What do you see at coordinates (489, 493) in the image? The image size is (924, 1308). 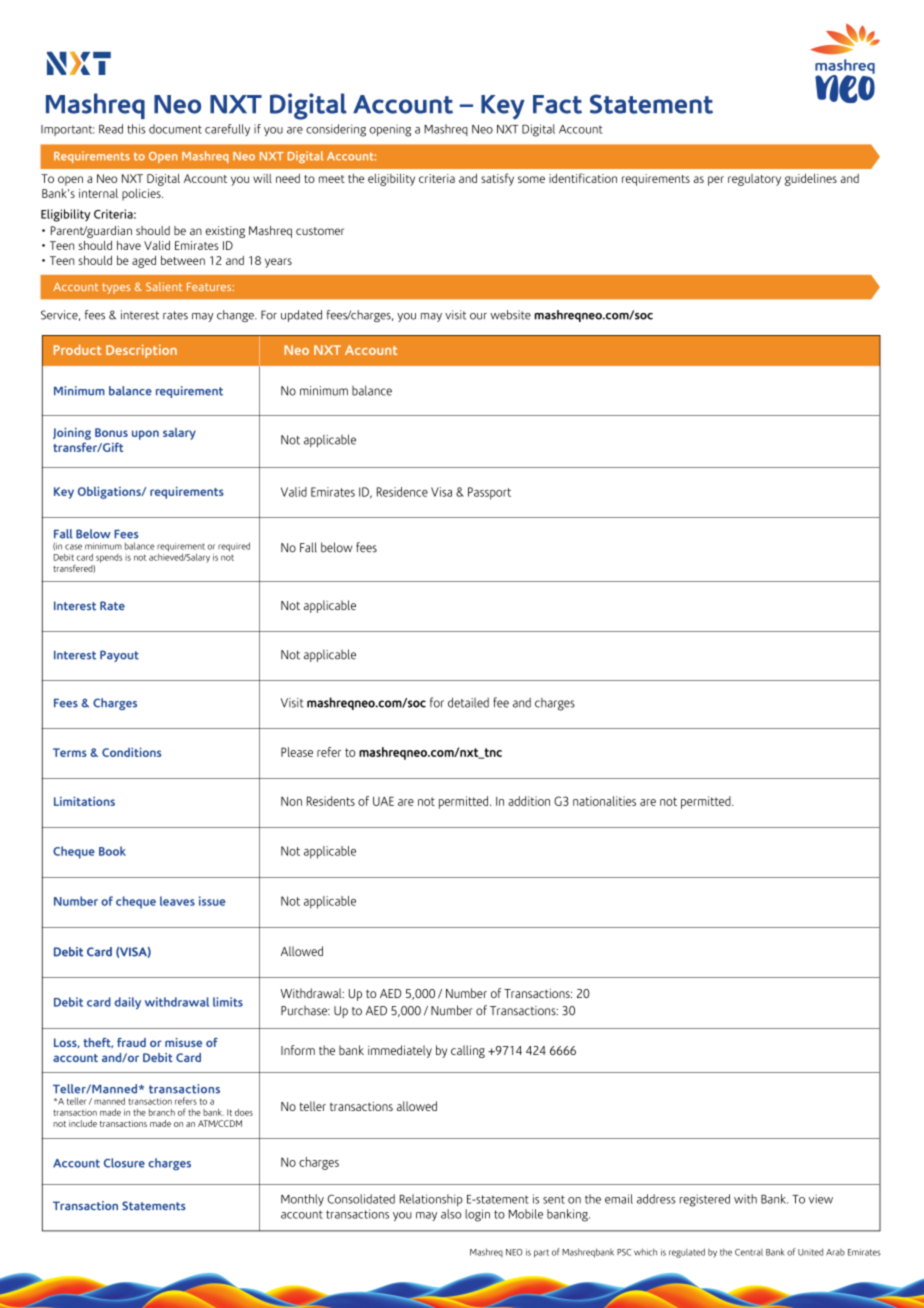 I see `Passport` at bounding box center [489, 493].
